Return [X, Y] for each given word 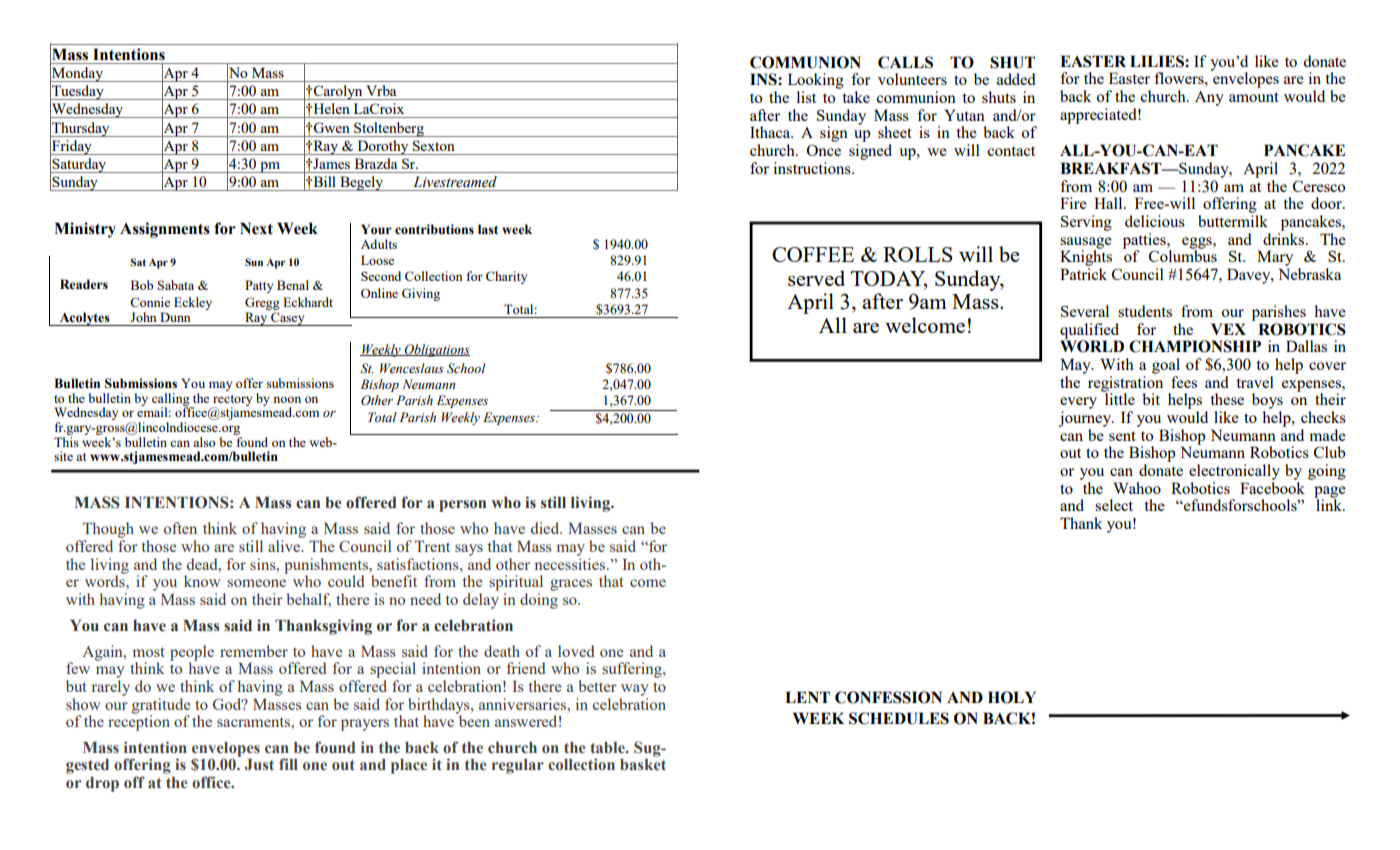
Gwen [330, 127]
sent [1122, 436]
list [806, 97]
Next [256, 228]
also [204, 442]
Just [259, 764]
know [202, 581]
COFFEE [813, 254]
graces [571, 585]
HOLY [1012, 697]
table [608, 748]
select [1114, 505]
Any [1209, 98]
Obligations [436, 350]
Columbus [1183, 255]
